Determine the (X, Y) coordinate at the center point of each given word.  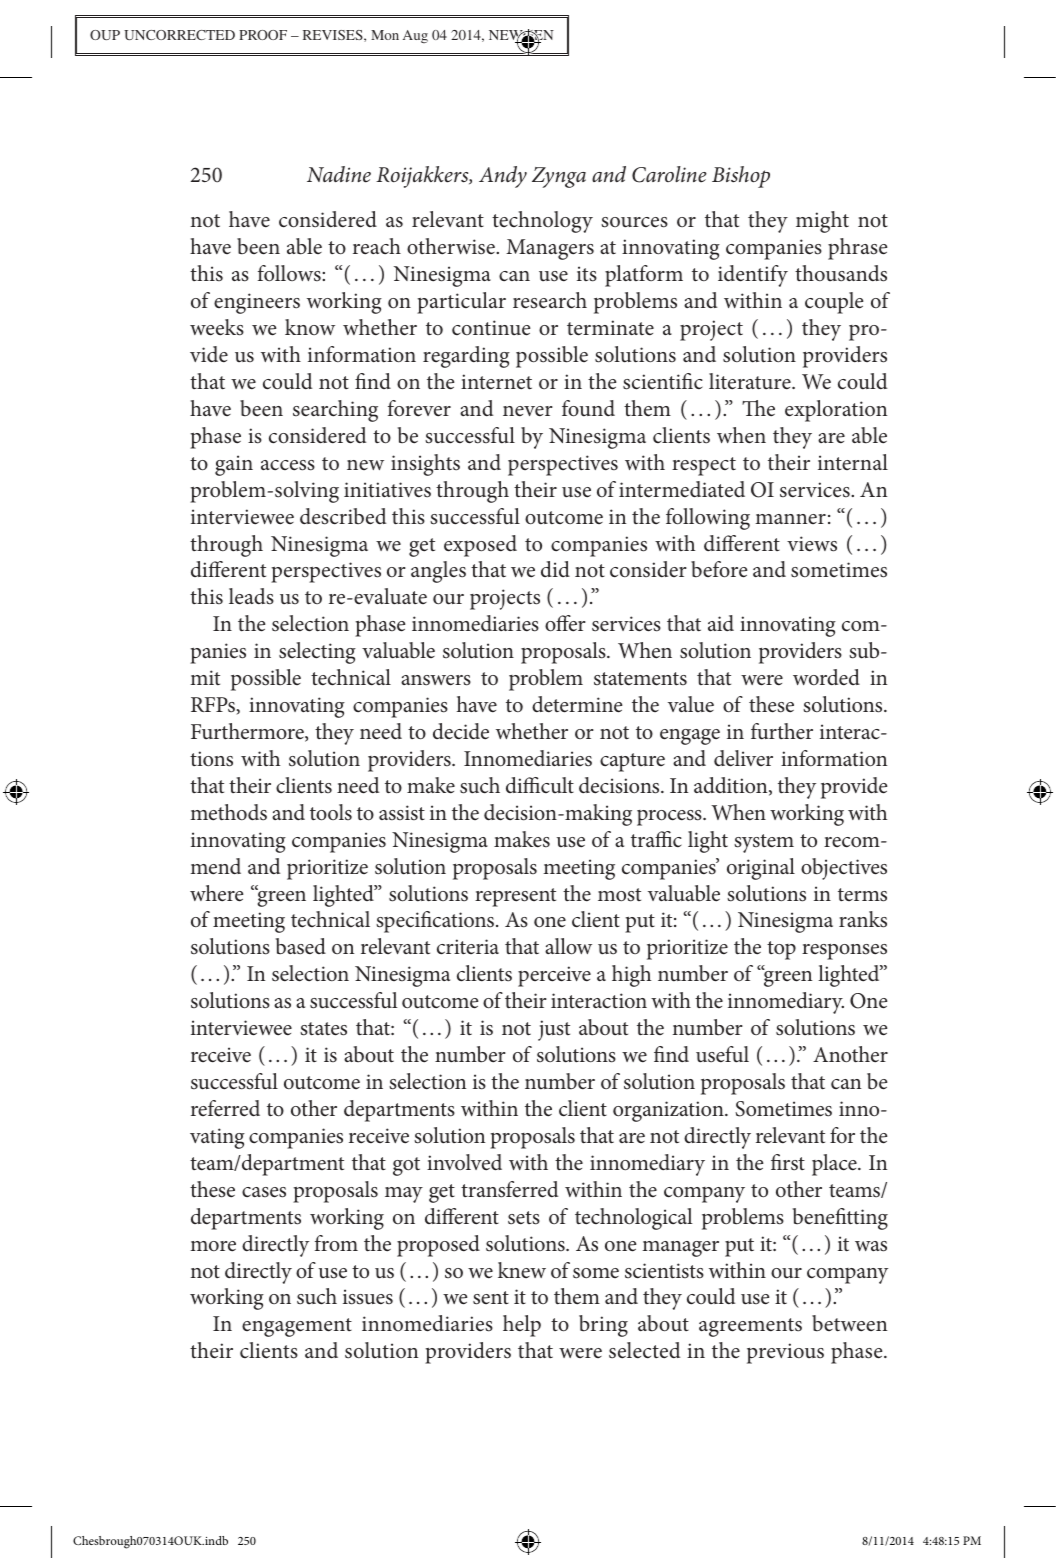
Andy (503, 177)
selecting (317, 653)
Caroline (669, 174)
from (336, 1243)
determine (577, 704)
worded (826, 677)
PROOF (263, 35)
